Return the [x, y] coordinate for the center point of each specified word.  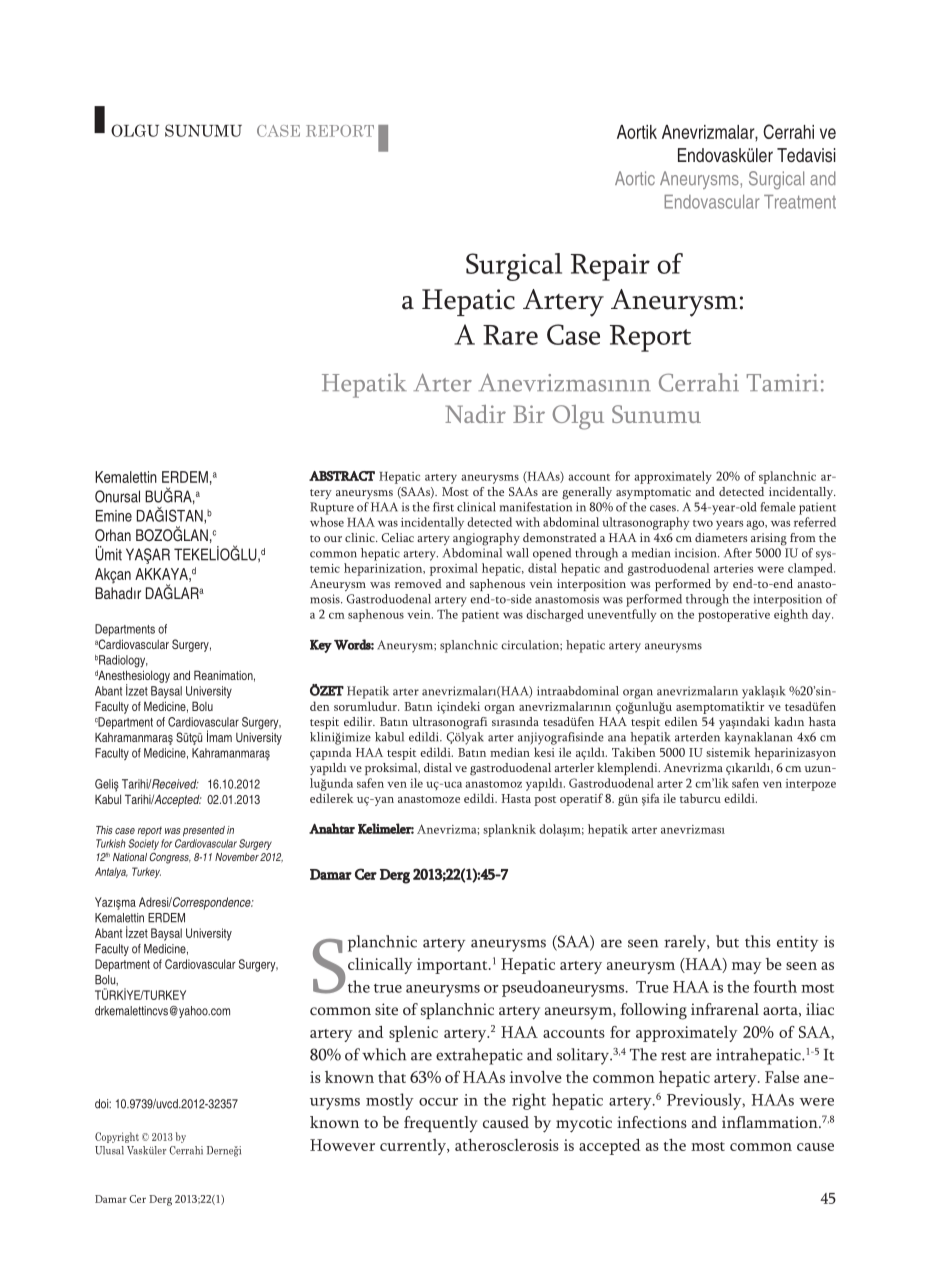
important [453, 966]
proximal [454, 569]
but [727, 941]
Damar [111, 1199]
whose [327, 522]
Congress [170, 858]
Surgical [514, 267]
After [738, 553]
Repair [610, 267]
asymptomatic [653, 493]
